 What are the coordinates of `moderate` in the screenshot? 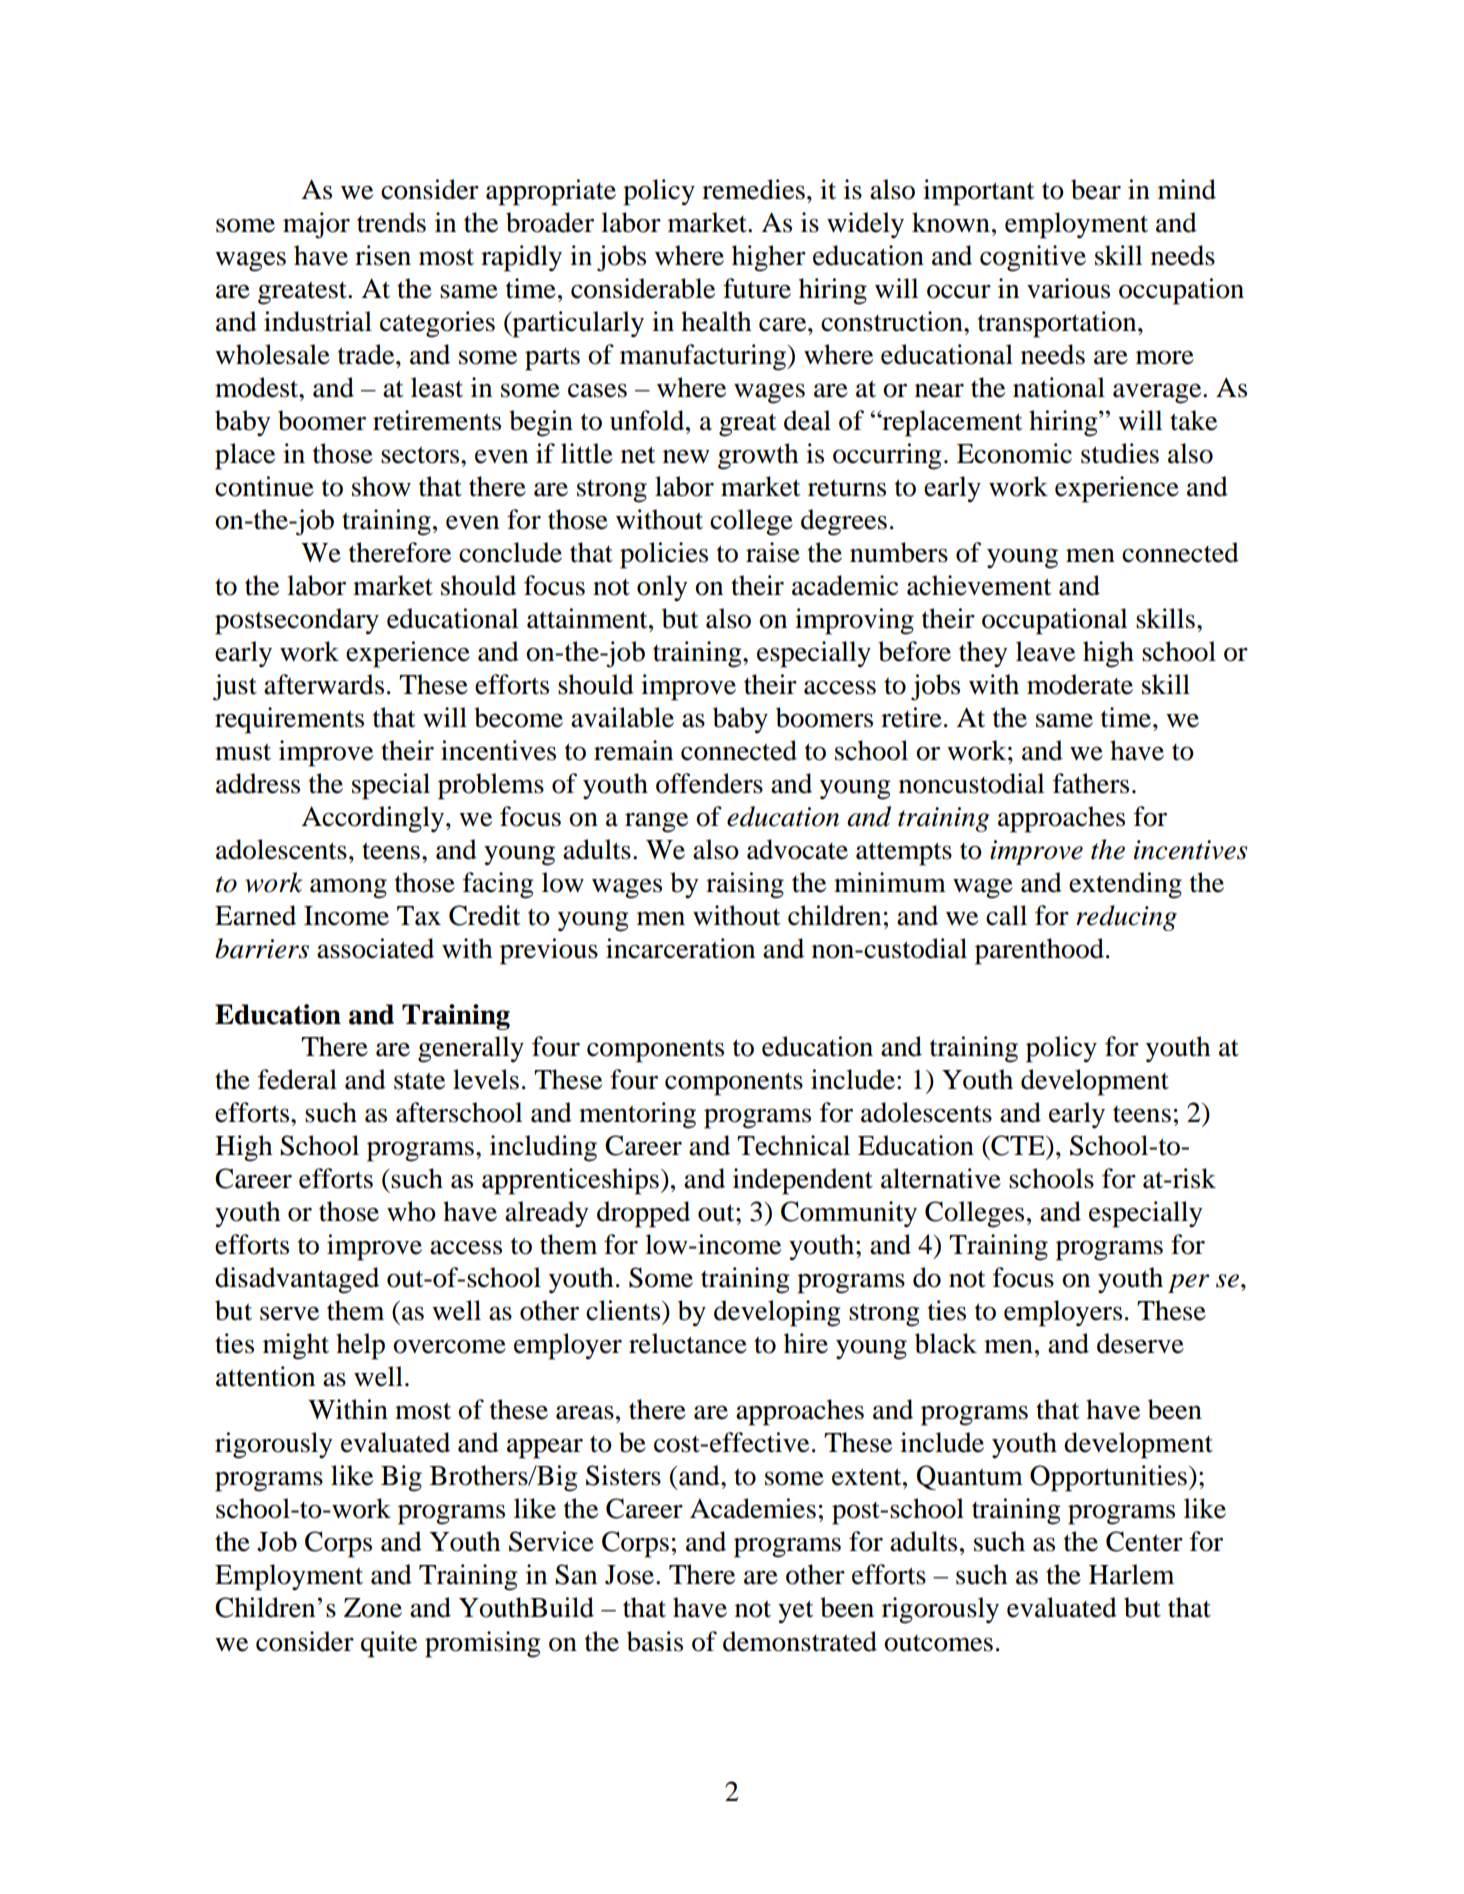 It's located at (1080, 684).
